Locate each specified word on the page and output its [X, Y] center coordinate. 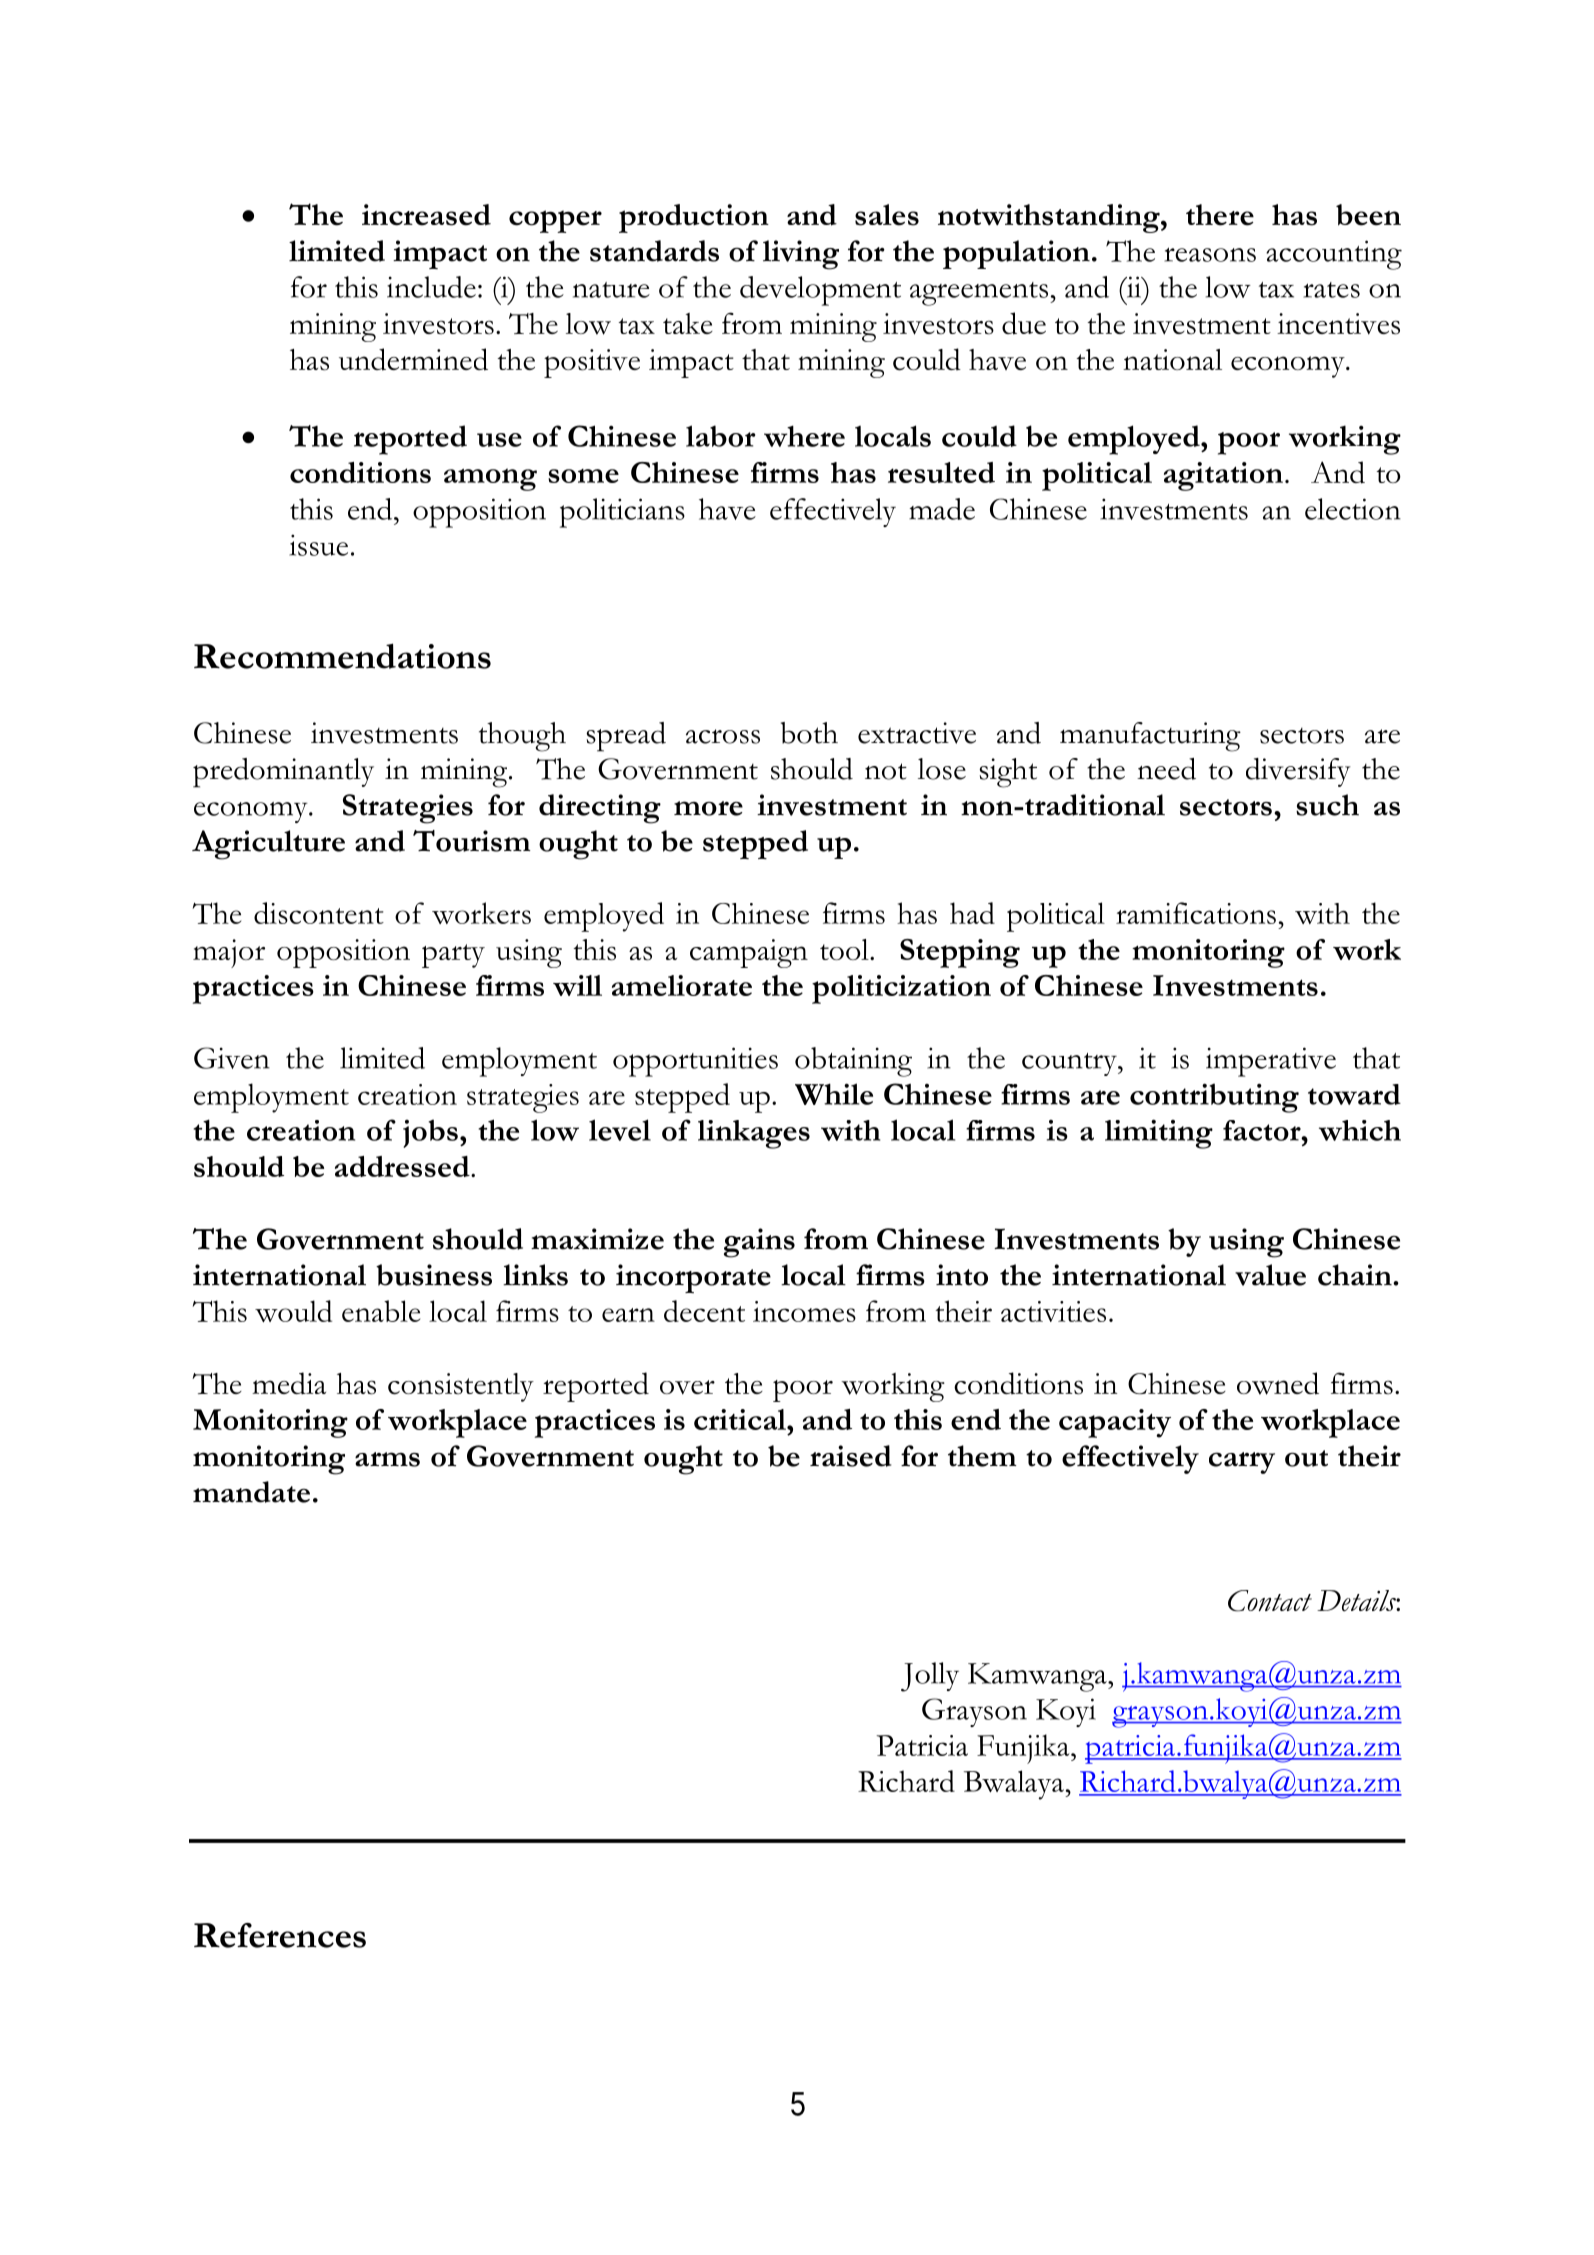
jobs [430, 1133]
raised [850, 1456]
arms [387, 1459]
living [801, 255]
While [834, 1094]
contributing [1214, 1098]
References [280, 1935]
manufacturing [1150, 737]
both [809, 733]
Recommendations [342, 656]
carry [1242, 1463]
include [431, 287]
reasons [1210, 254]
